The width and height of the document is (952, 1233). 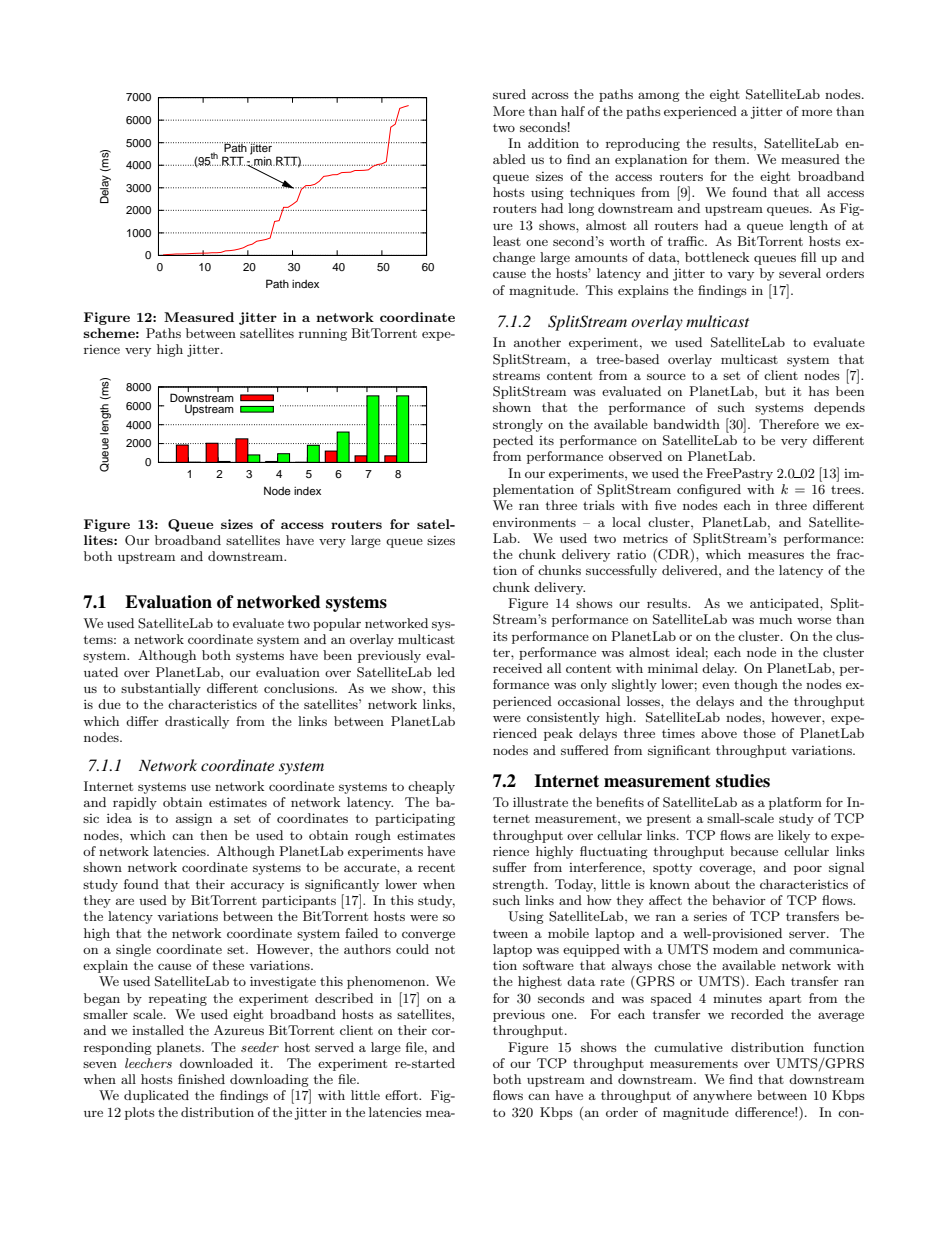 I want to click on then, so click(x=214, y=835).
